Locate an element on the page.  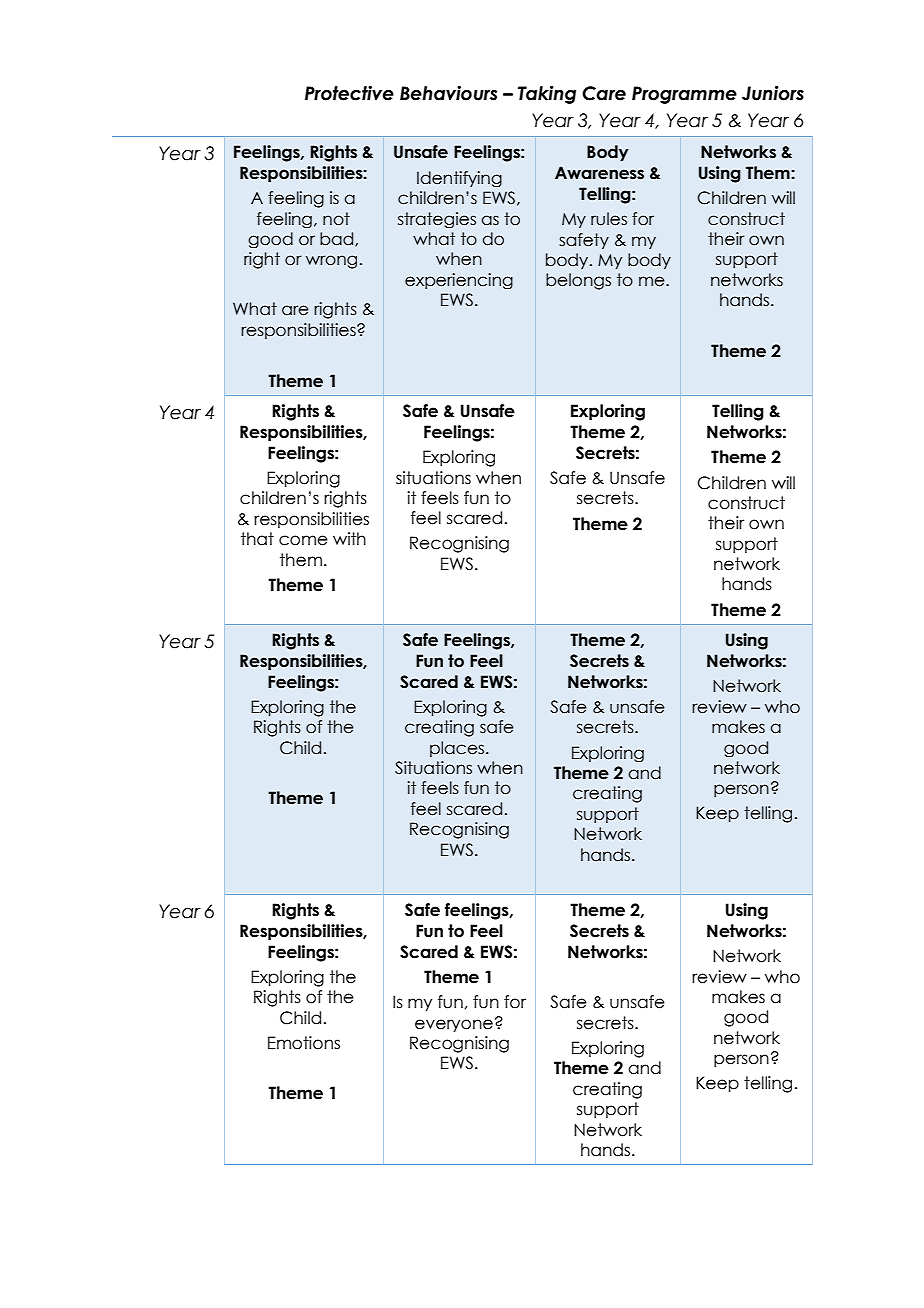
Taking is located at coordinates (547, 94).
